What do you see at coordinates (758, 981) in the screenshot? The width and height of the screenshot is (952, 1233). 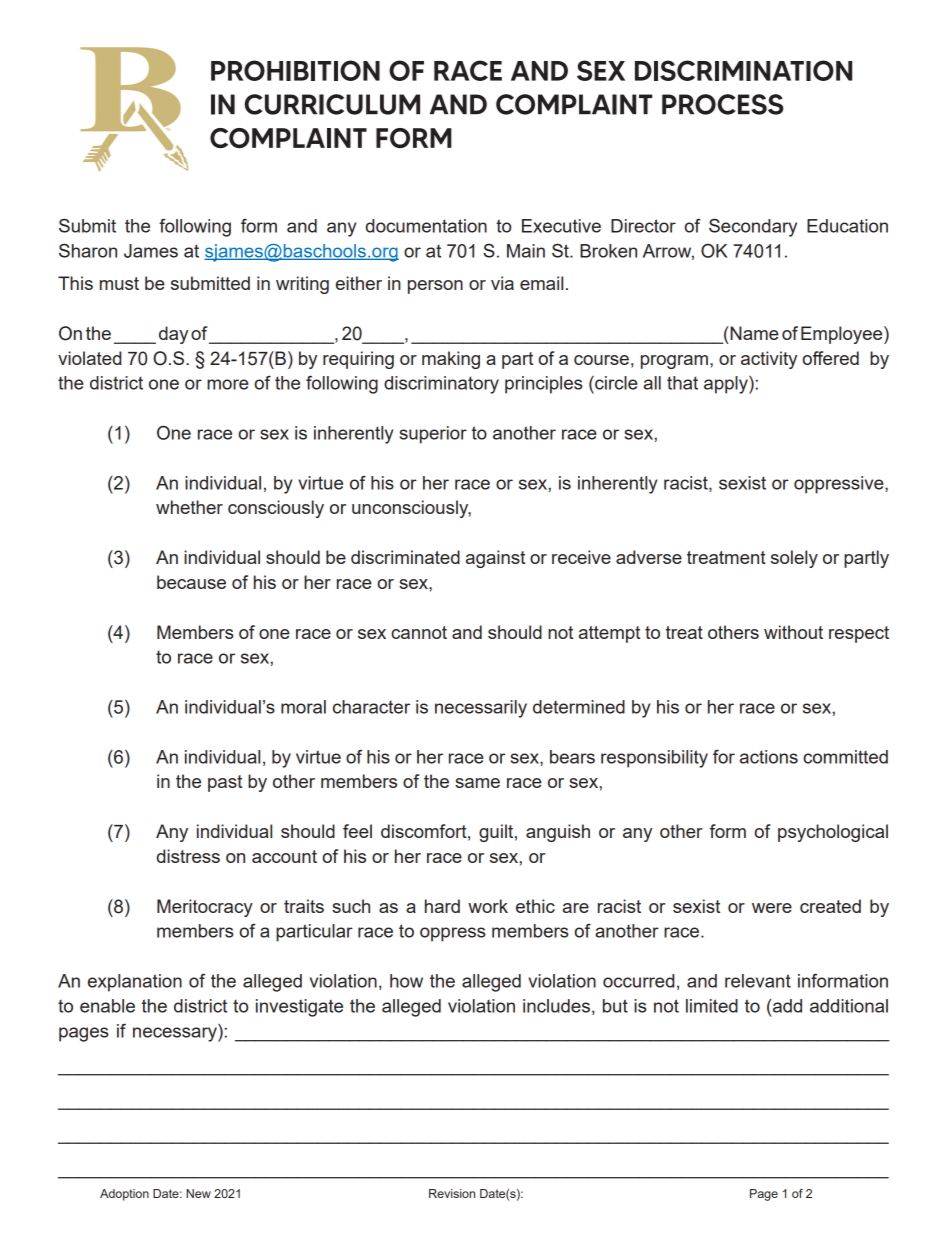 I see `relevant` at bounding box center [758, 981].
